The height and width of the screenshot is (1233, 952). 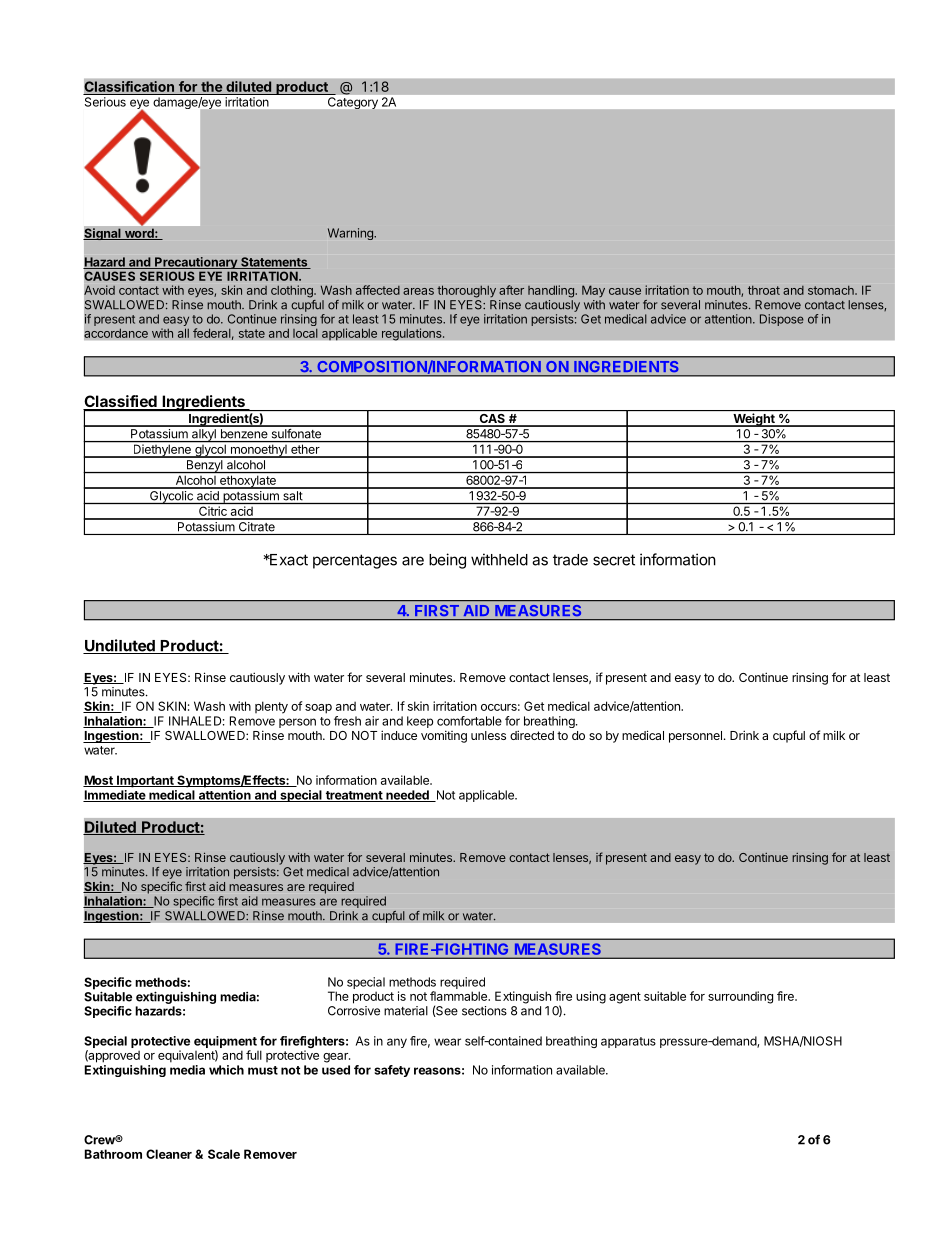 What do you see at coordinates (532, 735) in the screenshot?
I see `directed` at bounding box center [532, 735].
